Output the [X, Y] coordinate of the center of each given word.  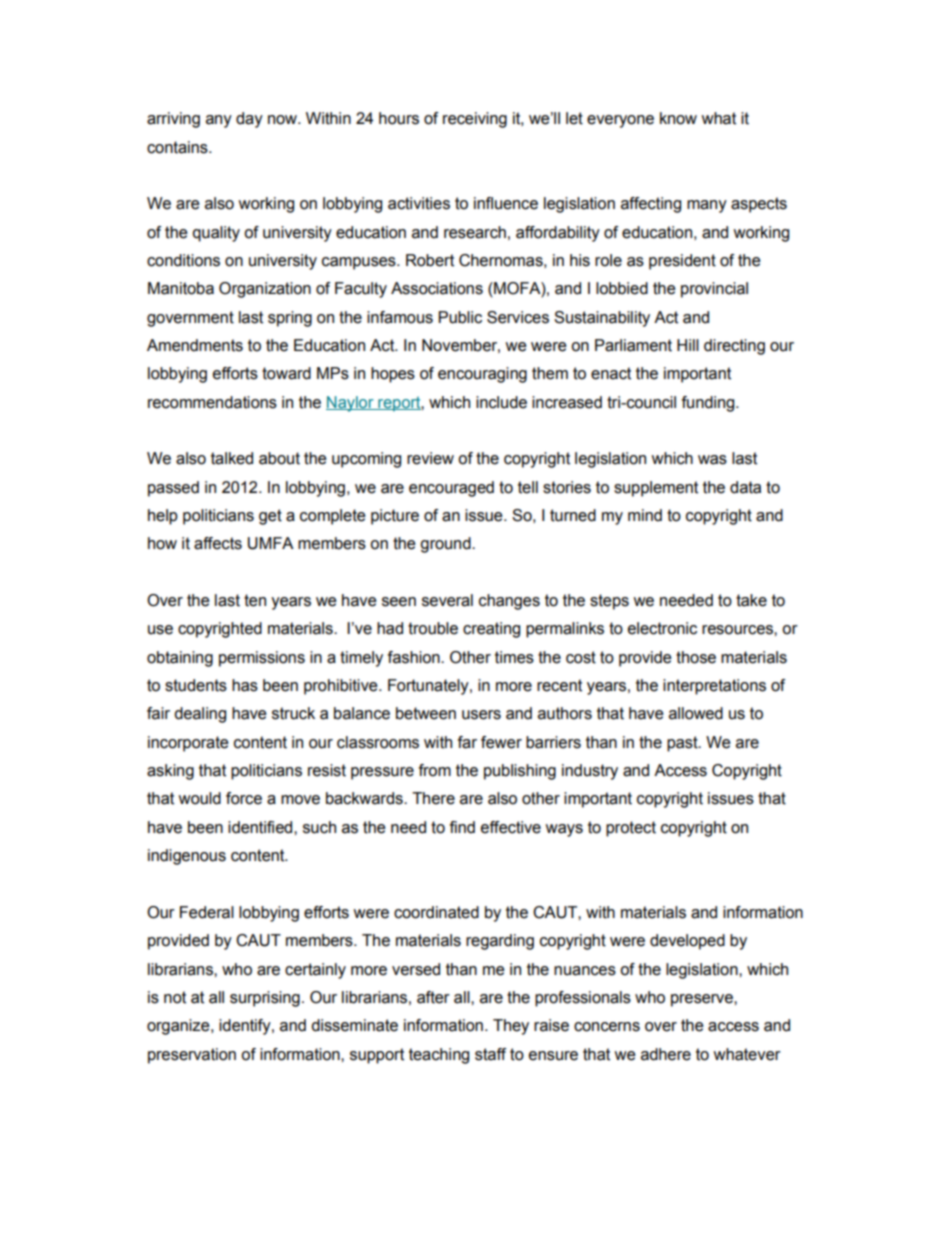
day [249, 120]
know [678, 118]
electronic [662, 628]
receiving [475, 120]
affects [218, 543]
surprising [265, 999]
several [447, 600]
